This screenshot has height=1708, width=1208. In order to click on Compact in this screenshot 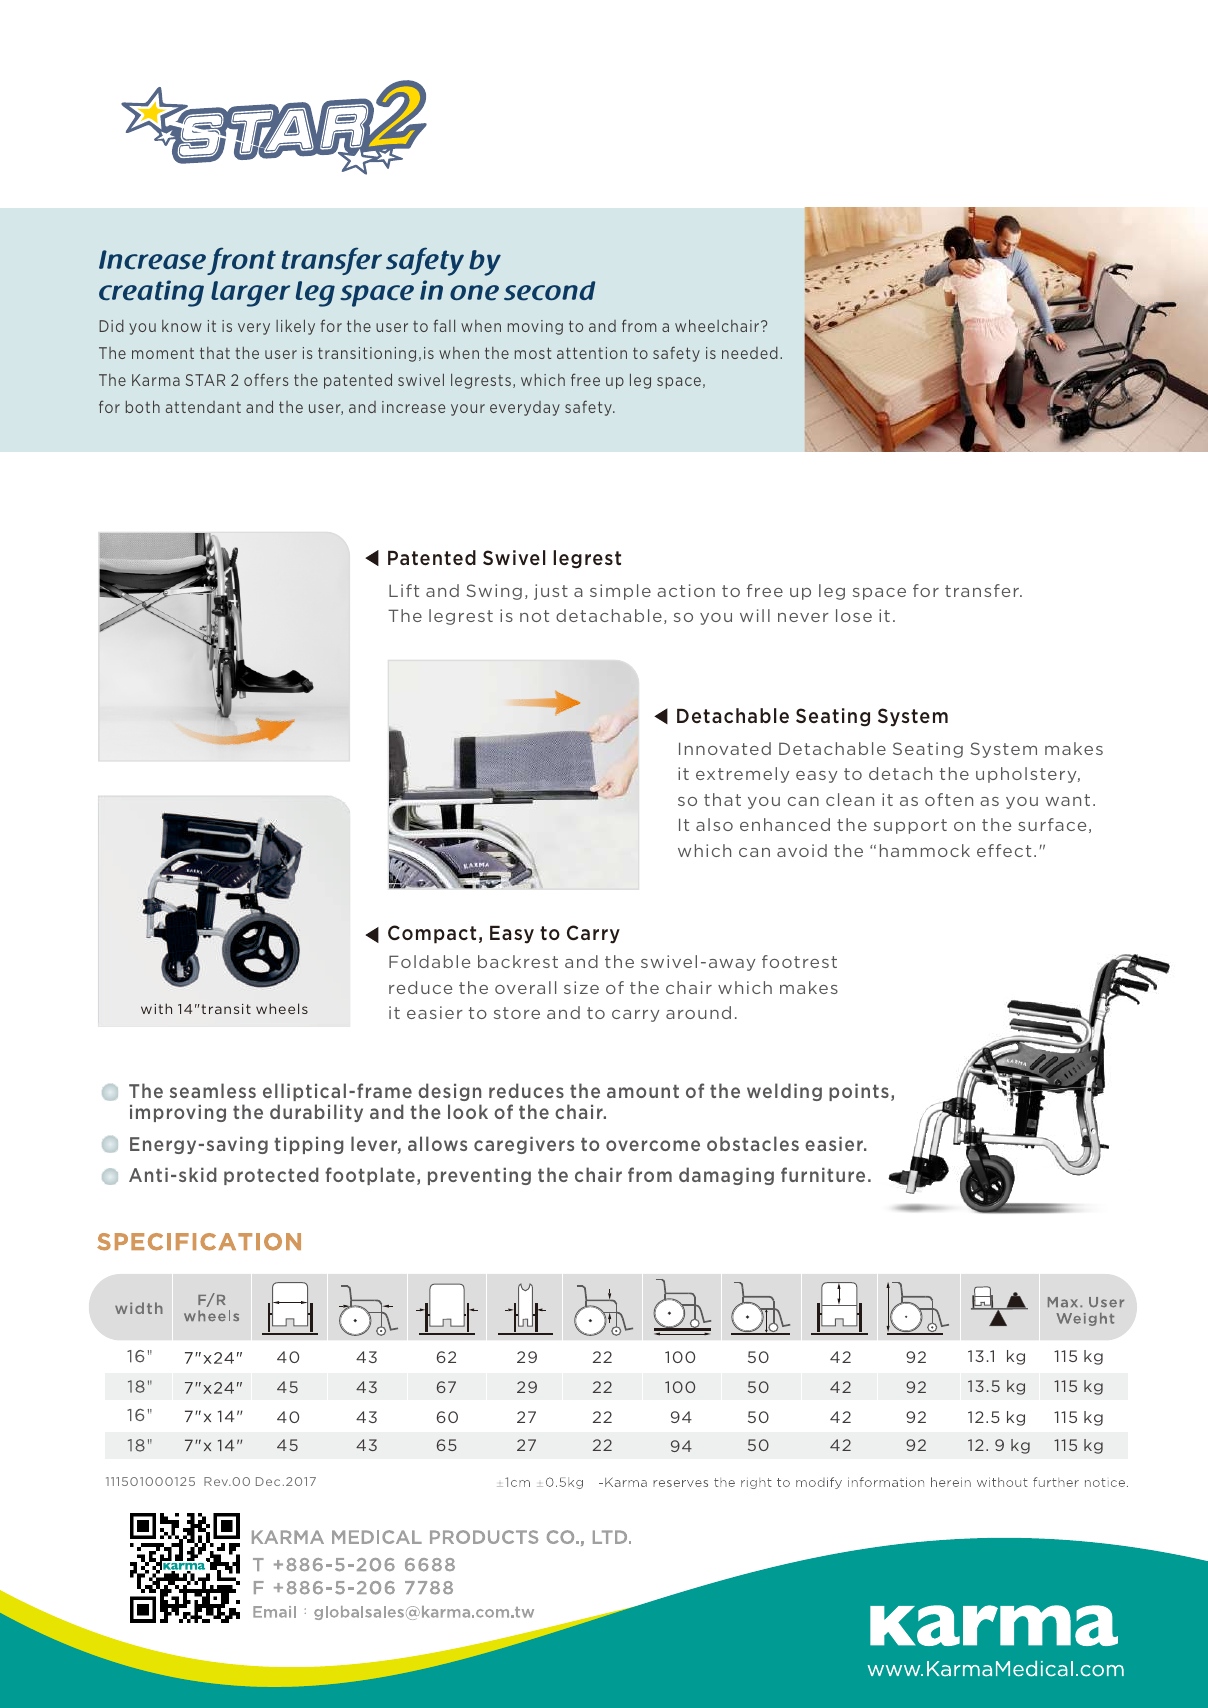, I will do `click(432, 934)`.
